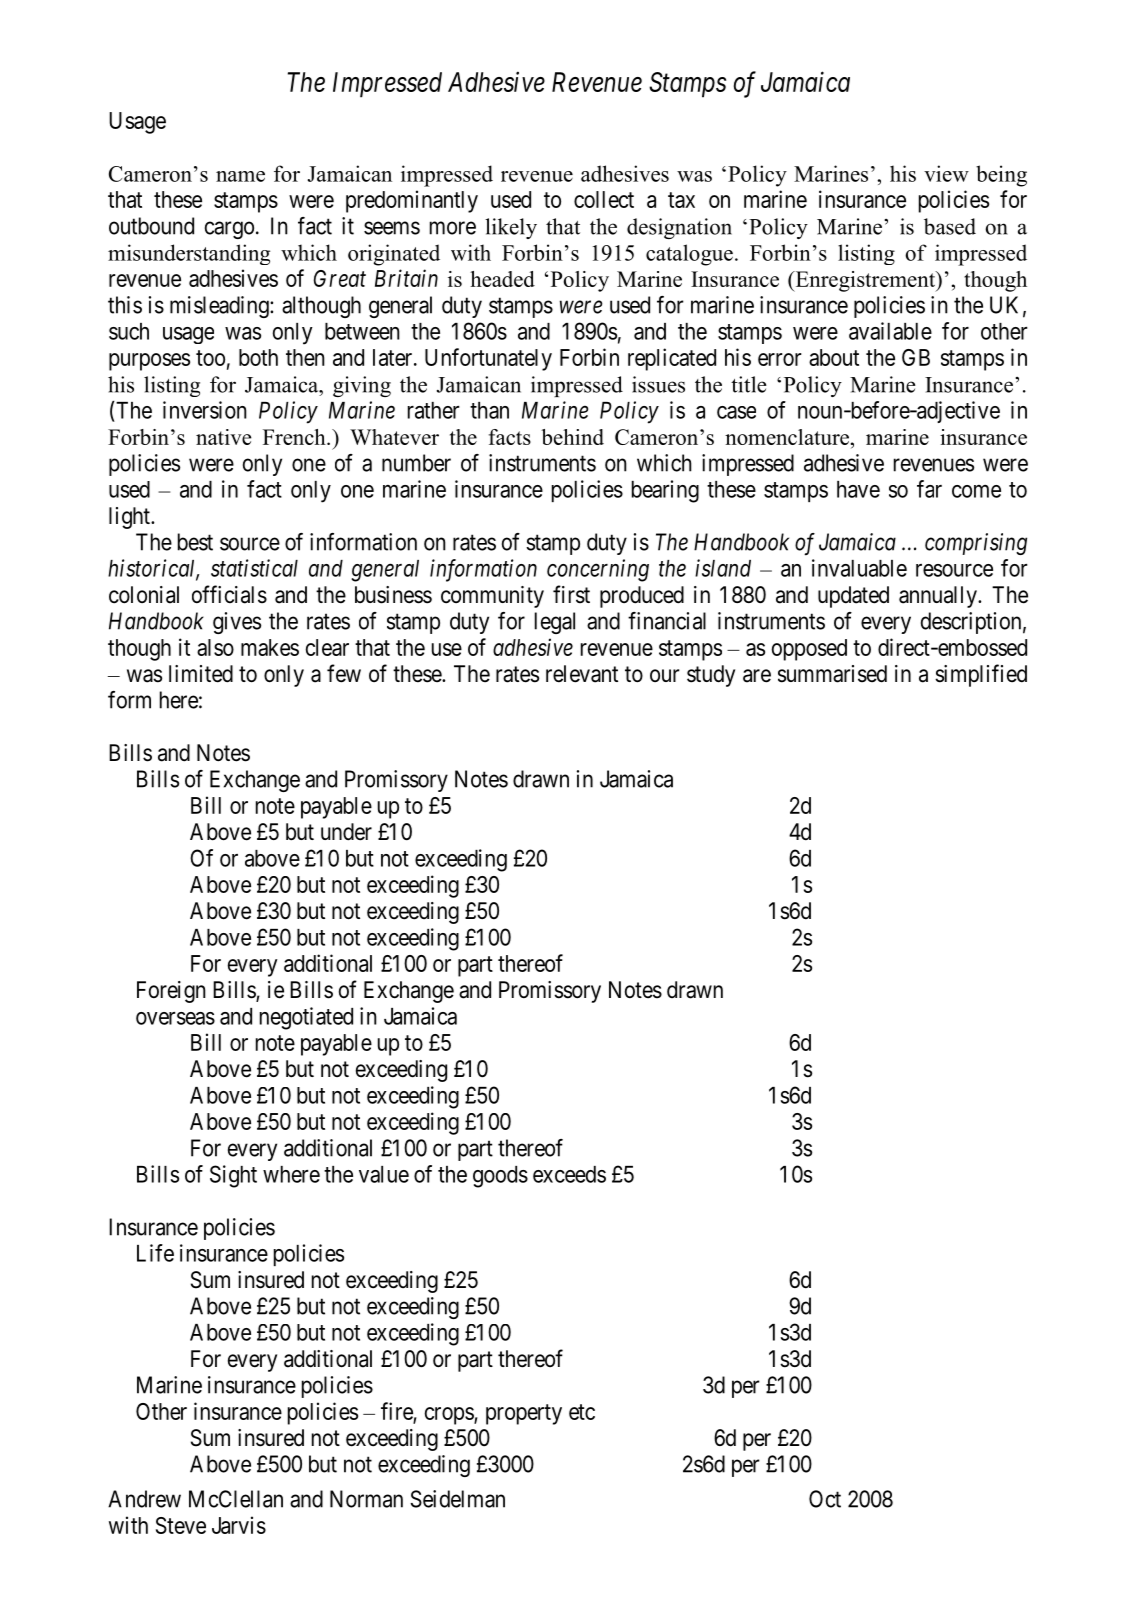 The height and width of the document is (1607, 1136). I want to click on based, so click(950, 226).
